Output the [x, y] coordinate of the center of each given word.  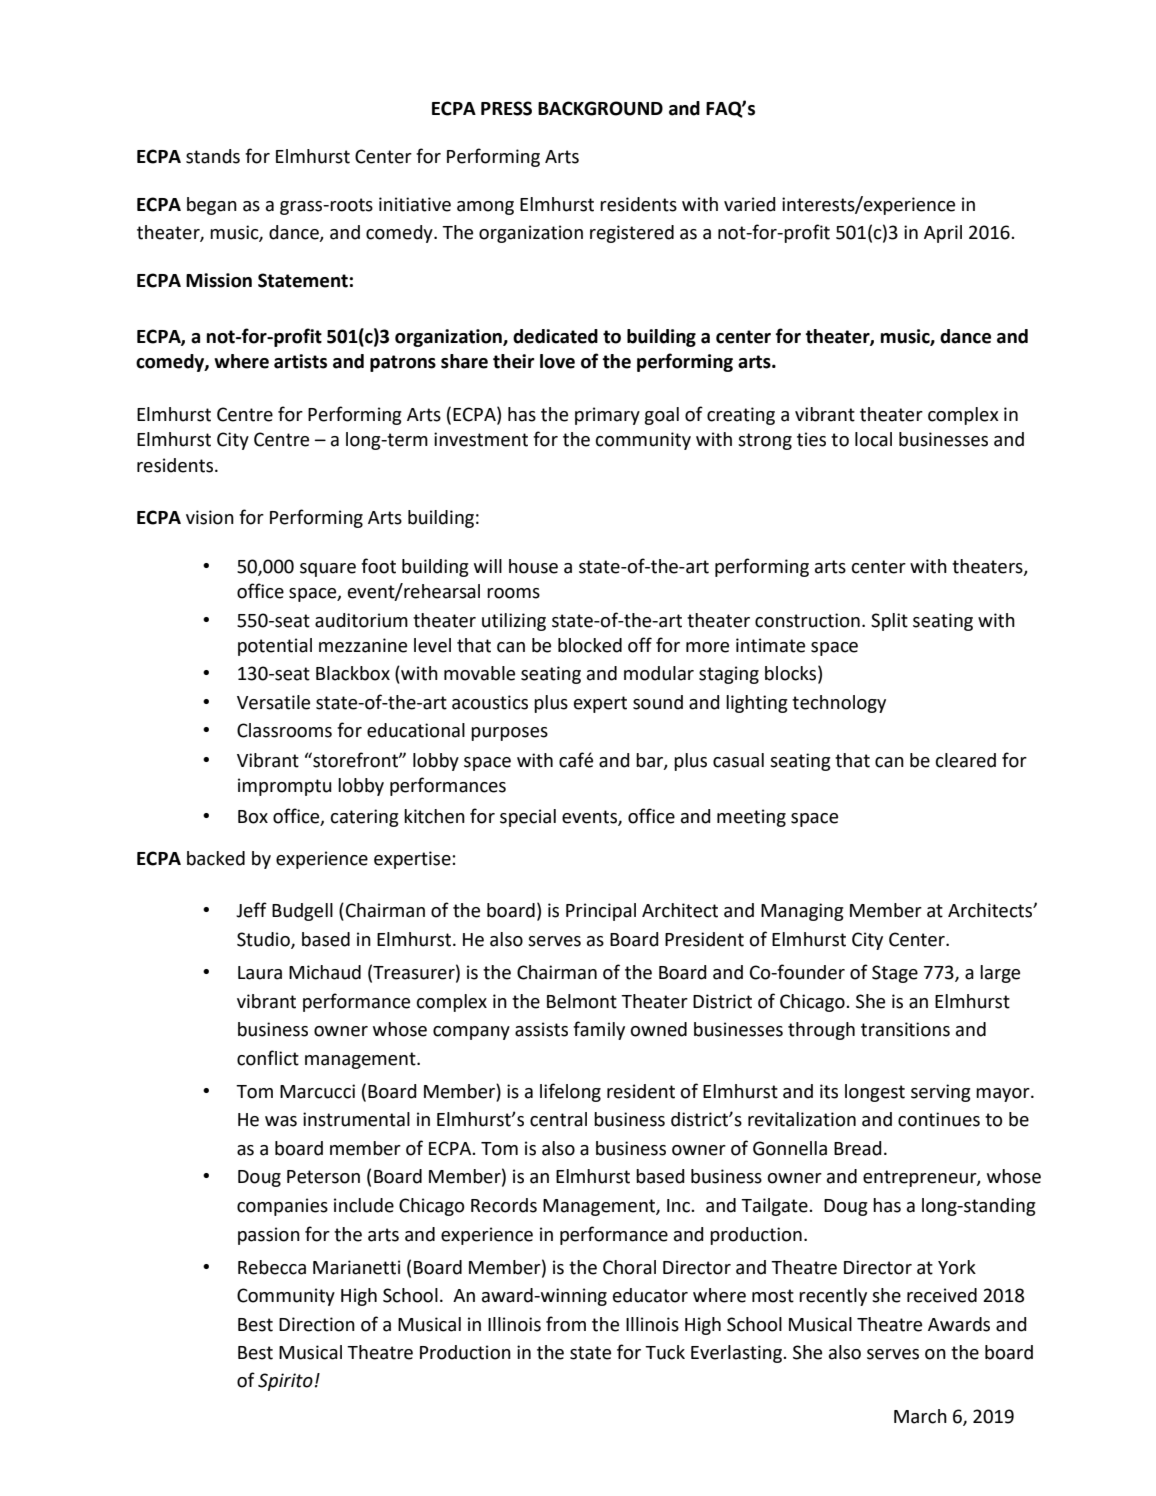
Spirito [285, 1382]
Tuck [665, 1352]
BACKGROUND [600, 108]
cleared [966, 760]
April [943, 234]
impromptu [285, 787]
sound [658, 702]
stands [213, 156]
